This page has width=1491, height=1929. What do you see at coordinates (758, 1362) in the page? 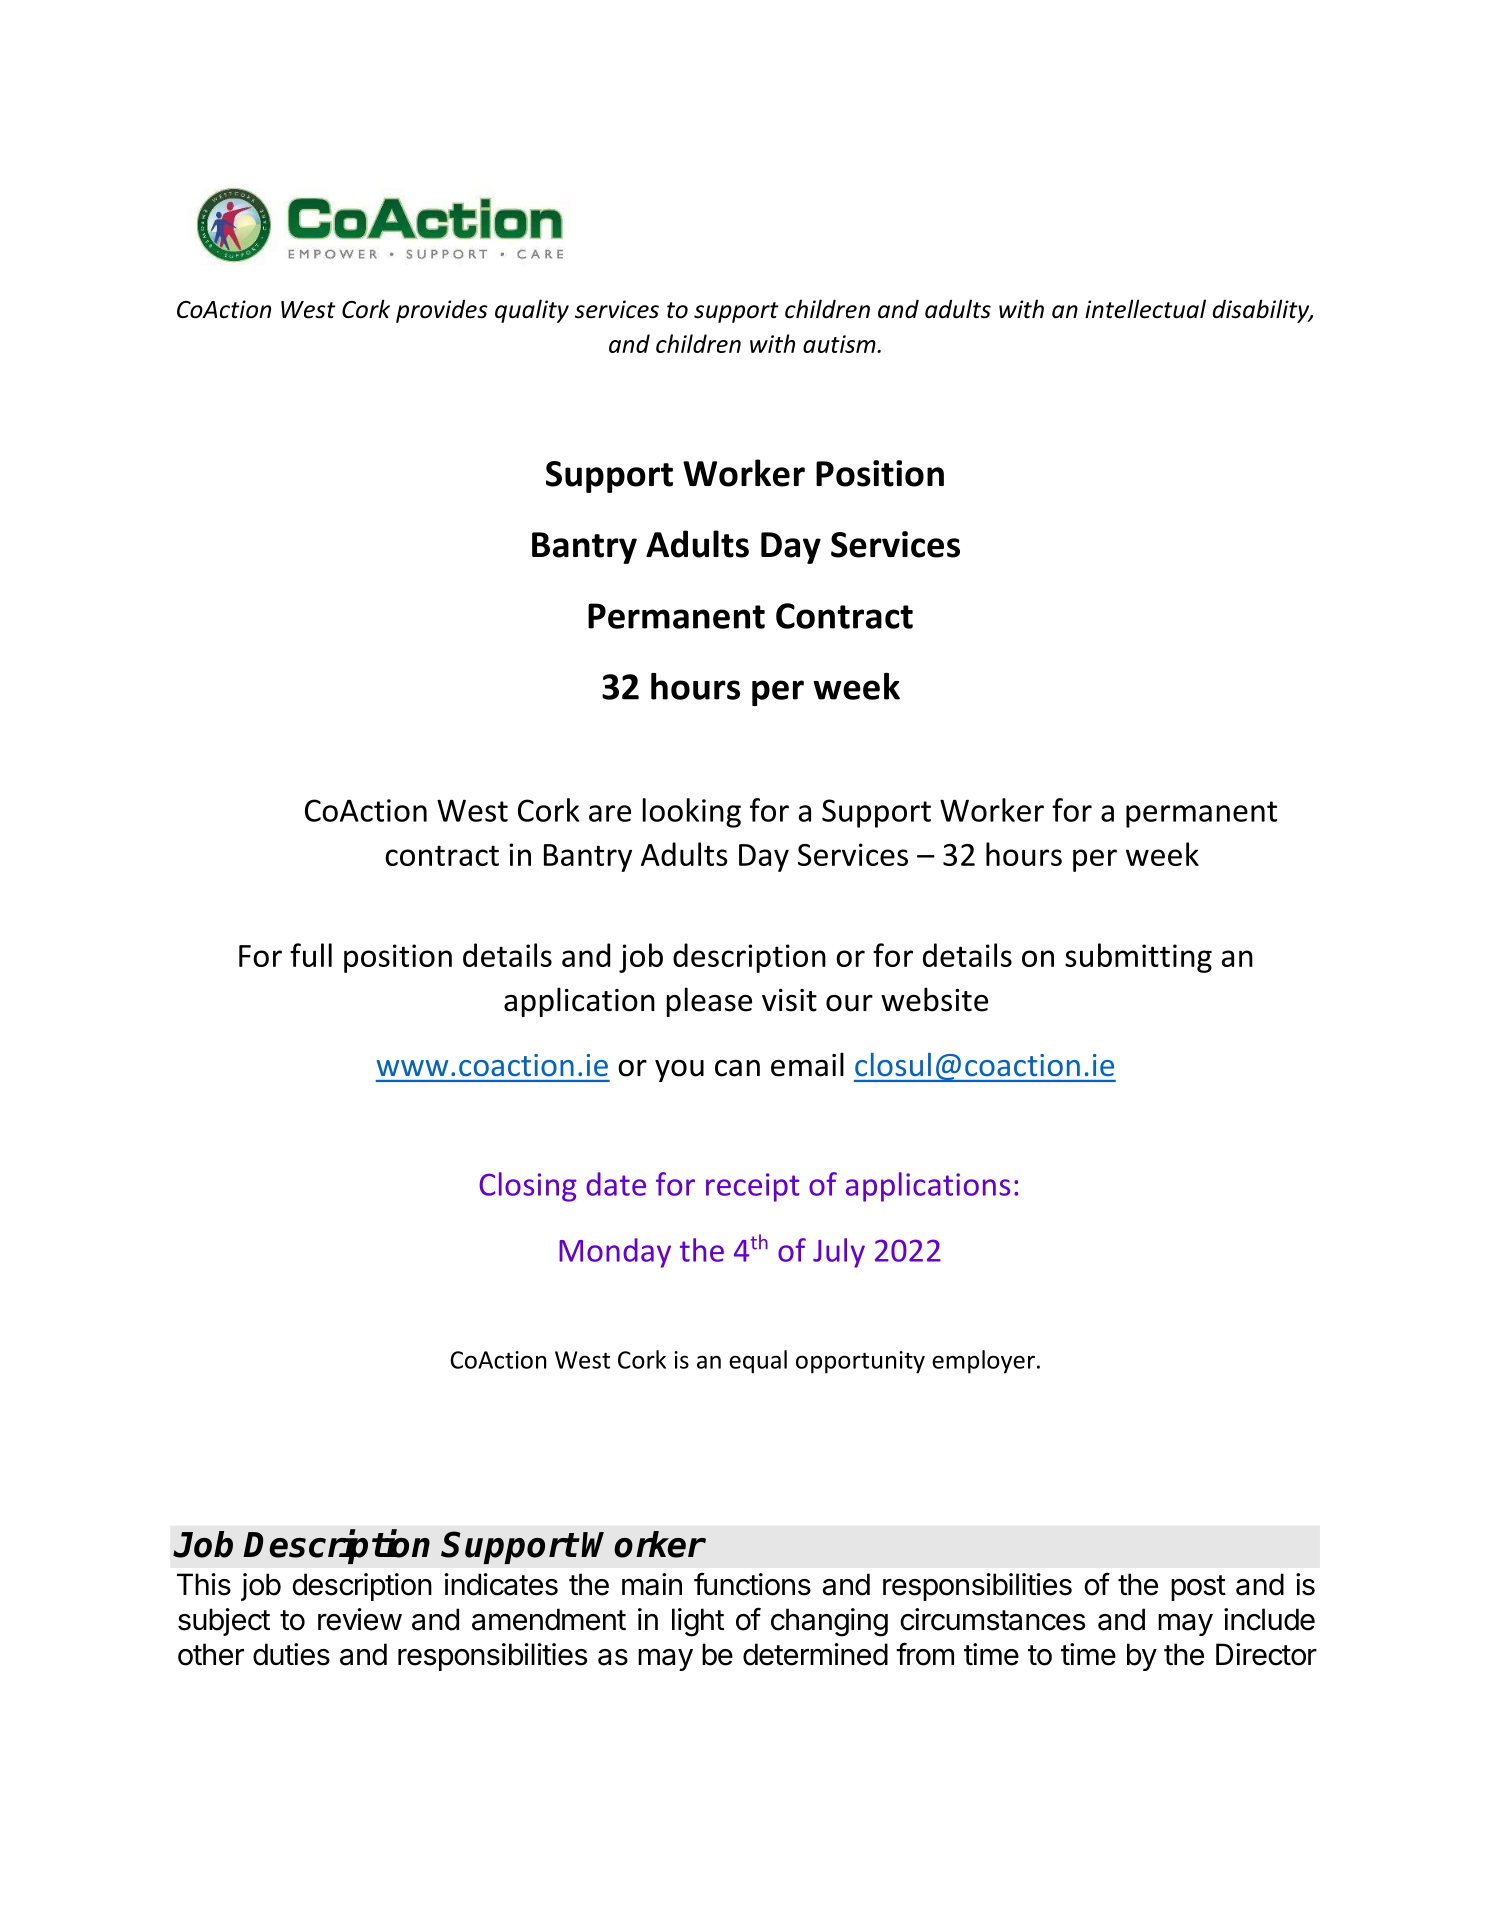
I see `equal` at bounding box center [758, 1362].
